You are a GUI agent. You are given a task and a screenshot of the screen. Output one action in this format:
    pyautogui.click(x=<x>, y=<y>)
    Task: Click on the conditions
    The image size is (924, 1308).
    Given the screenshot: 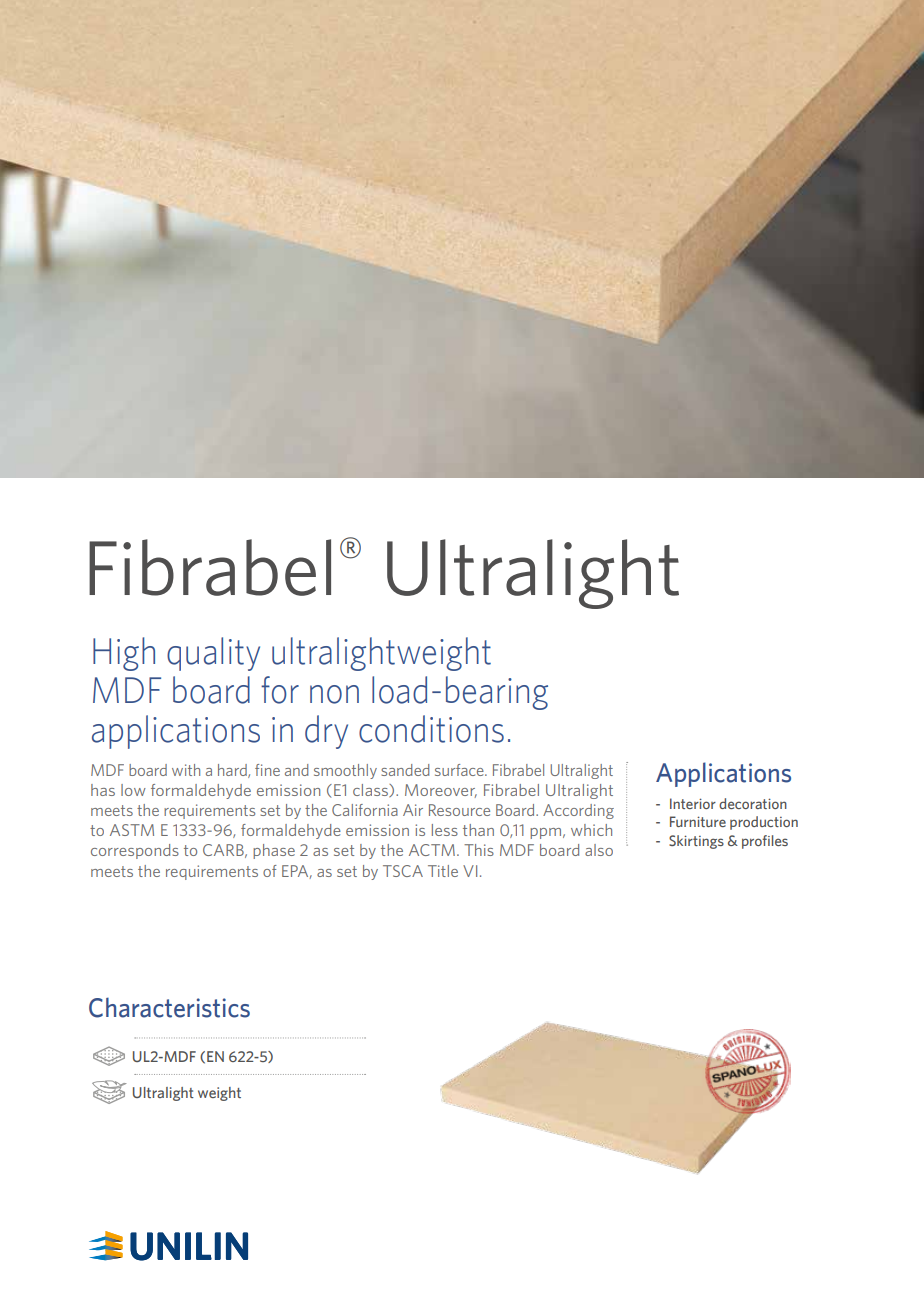 What is the action you would take?
    pyautogui.click(x=431, y=729)
